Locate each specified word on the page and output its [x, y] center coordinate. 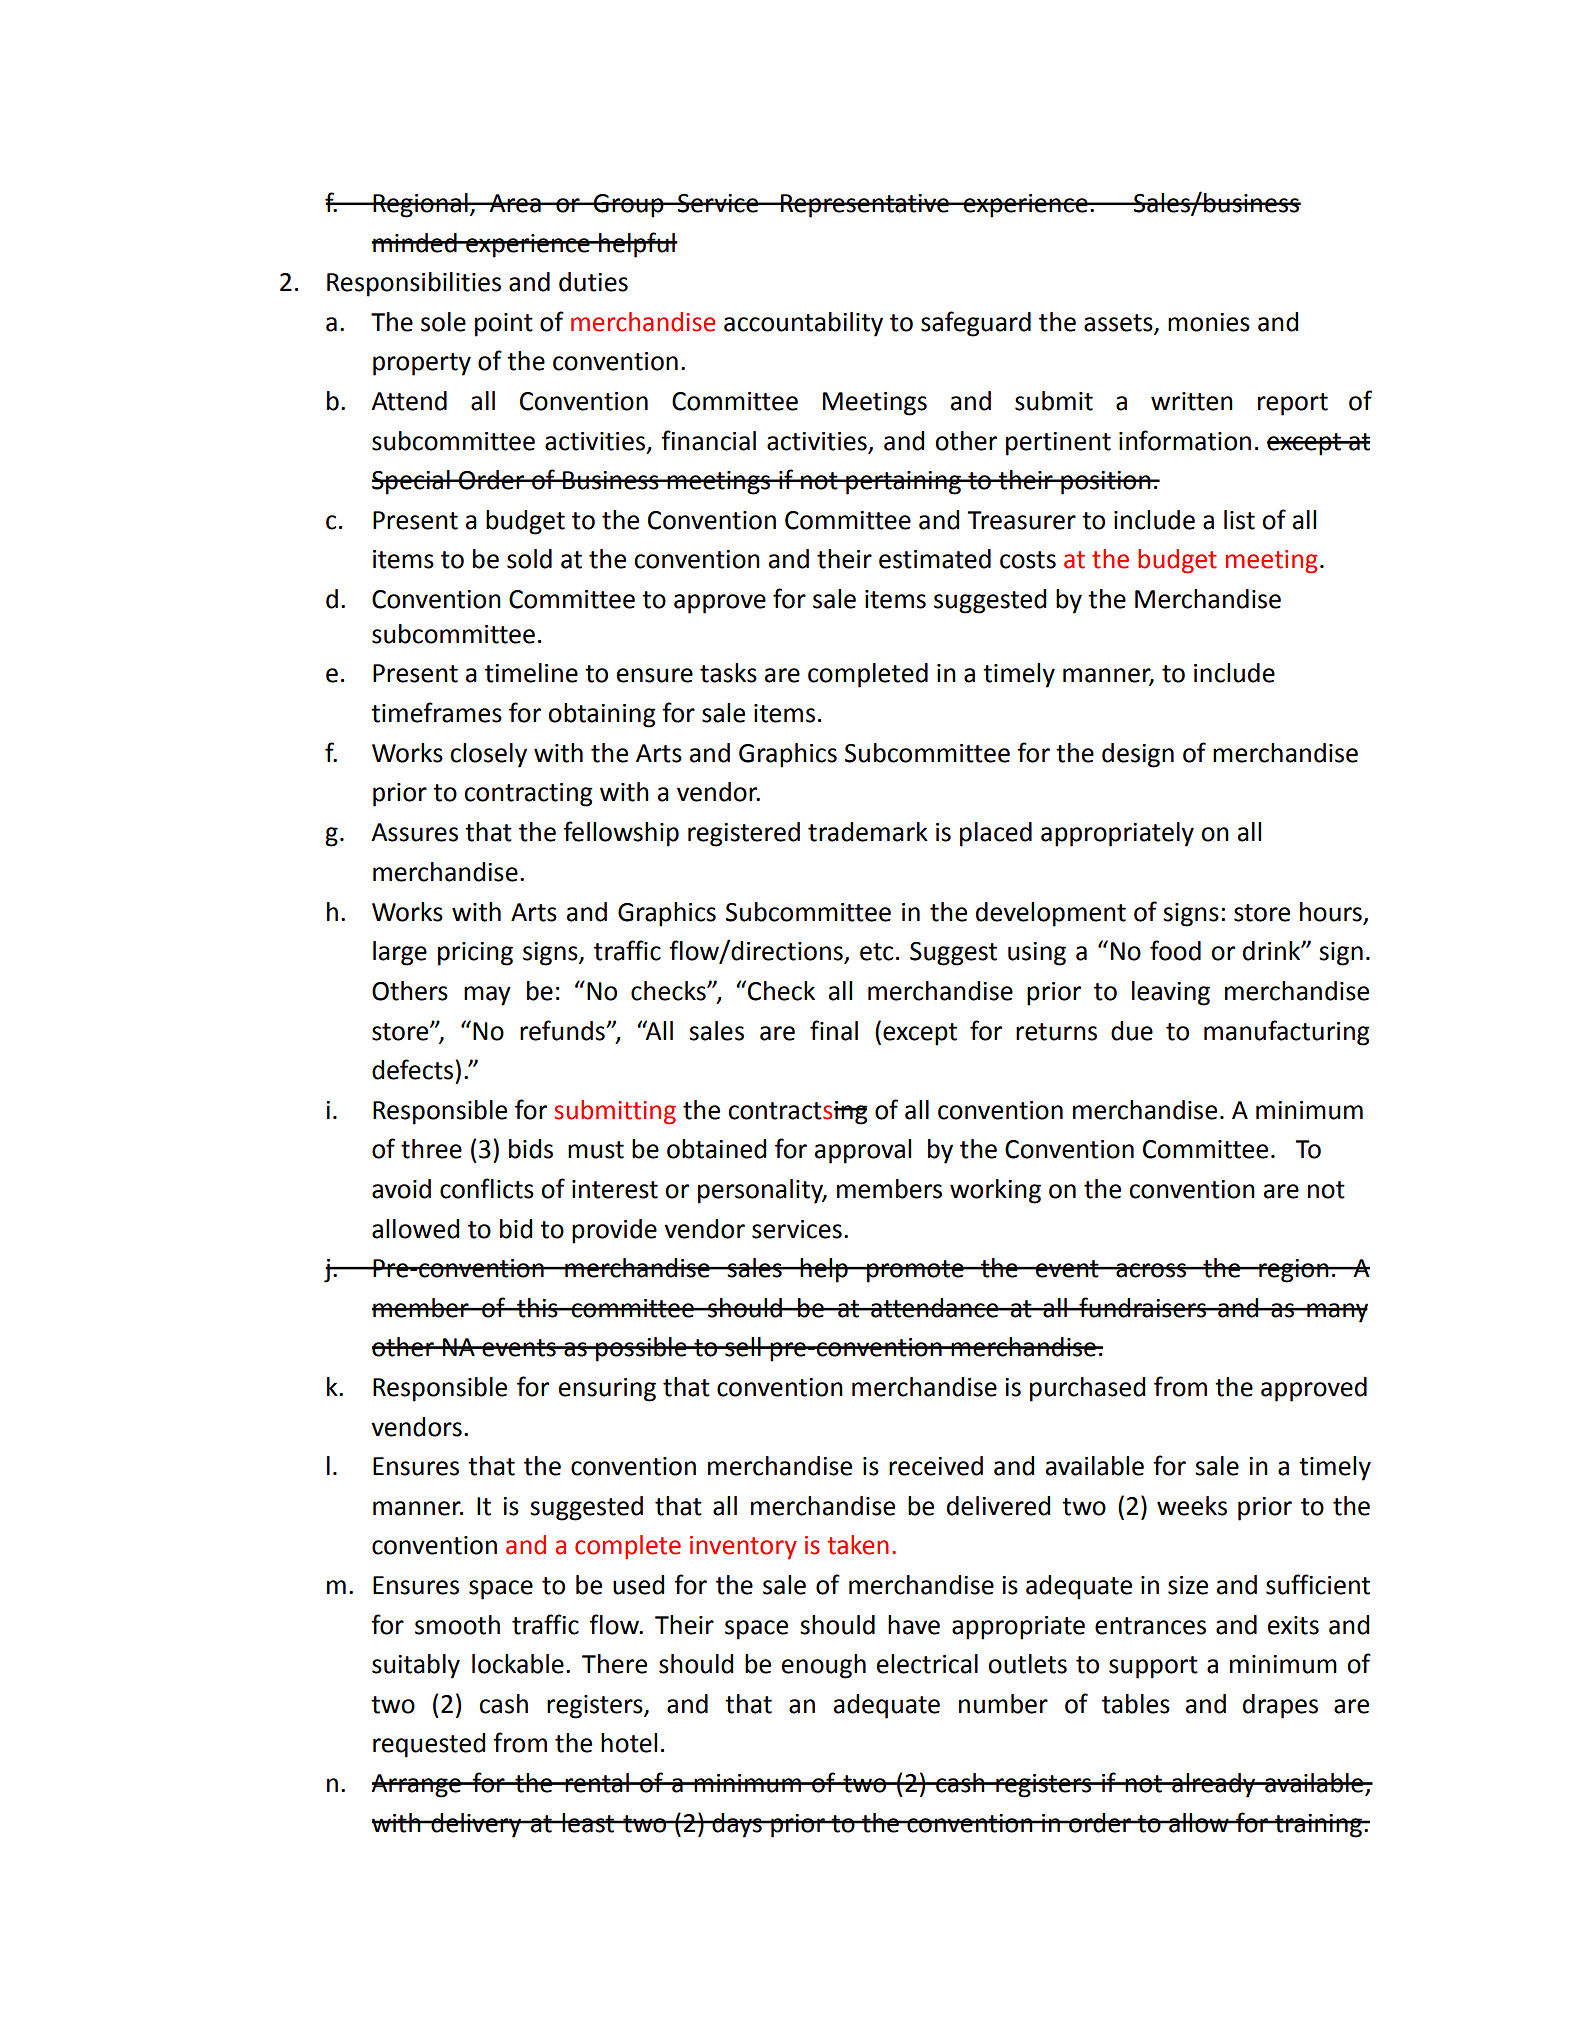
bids [531, 1149]
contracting [528, 795]
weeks [1192, 1506]
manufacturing [1287, 1033]
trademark [868, 832]
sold [529, 559]
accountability [803, 324]
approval [863, 1151]
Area [515, 203]
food [1175, 950]
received [936, 1466]
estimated [935, 559]
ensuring [607, 1390]
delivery [476, 1825]
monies [1209, 322]
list [1239, 520]
